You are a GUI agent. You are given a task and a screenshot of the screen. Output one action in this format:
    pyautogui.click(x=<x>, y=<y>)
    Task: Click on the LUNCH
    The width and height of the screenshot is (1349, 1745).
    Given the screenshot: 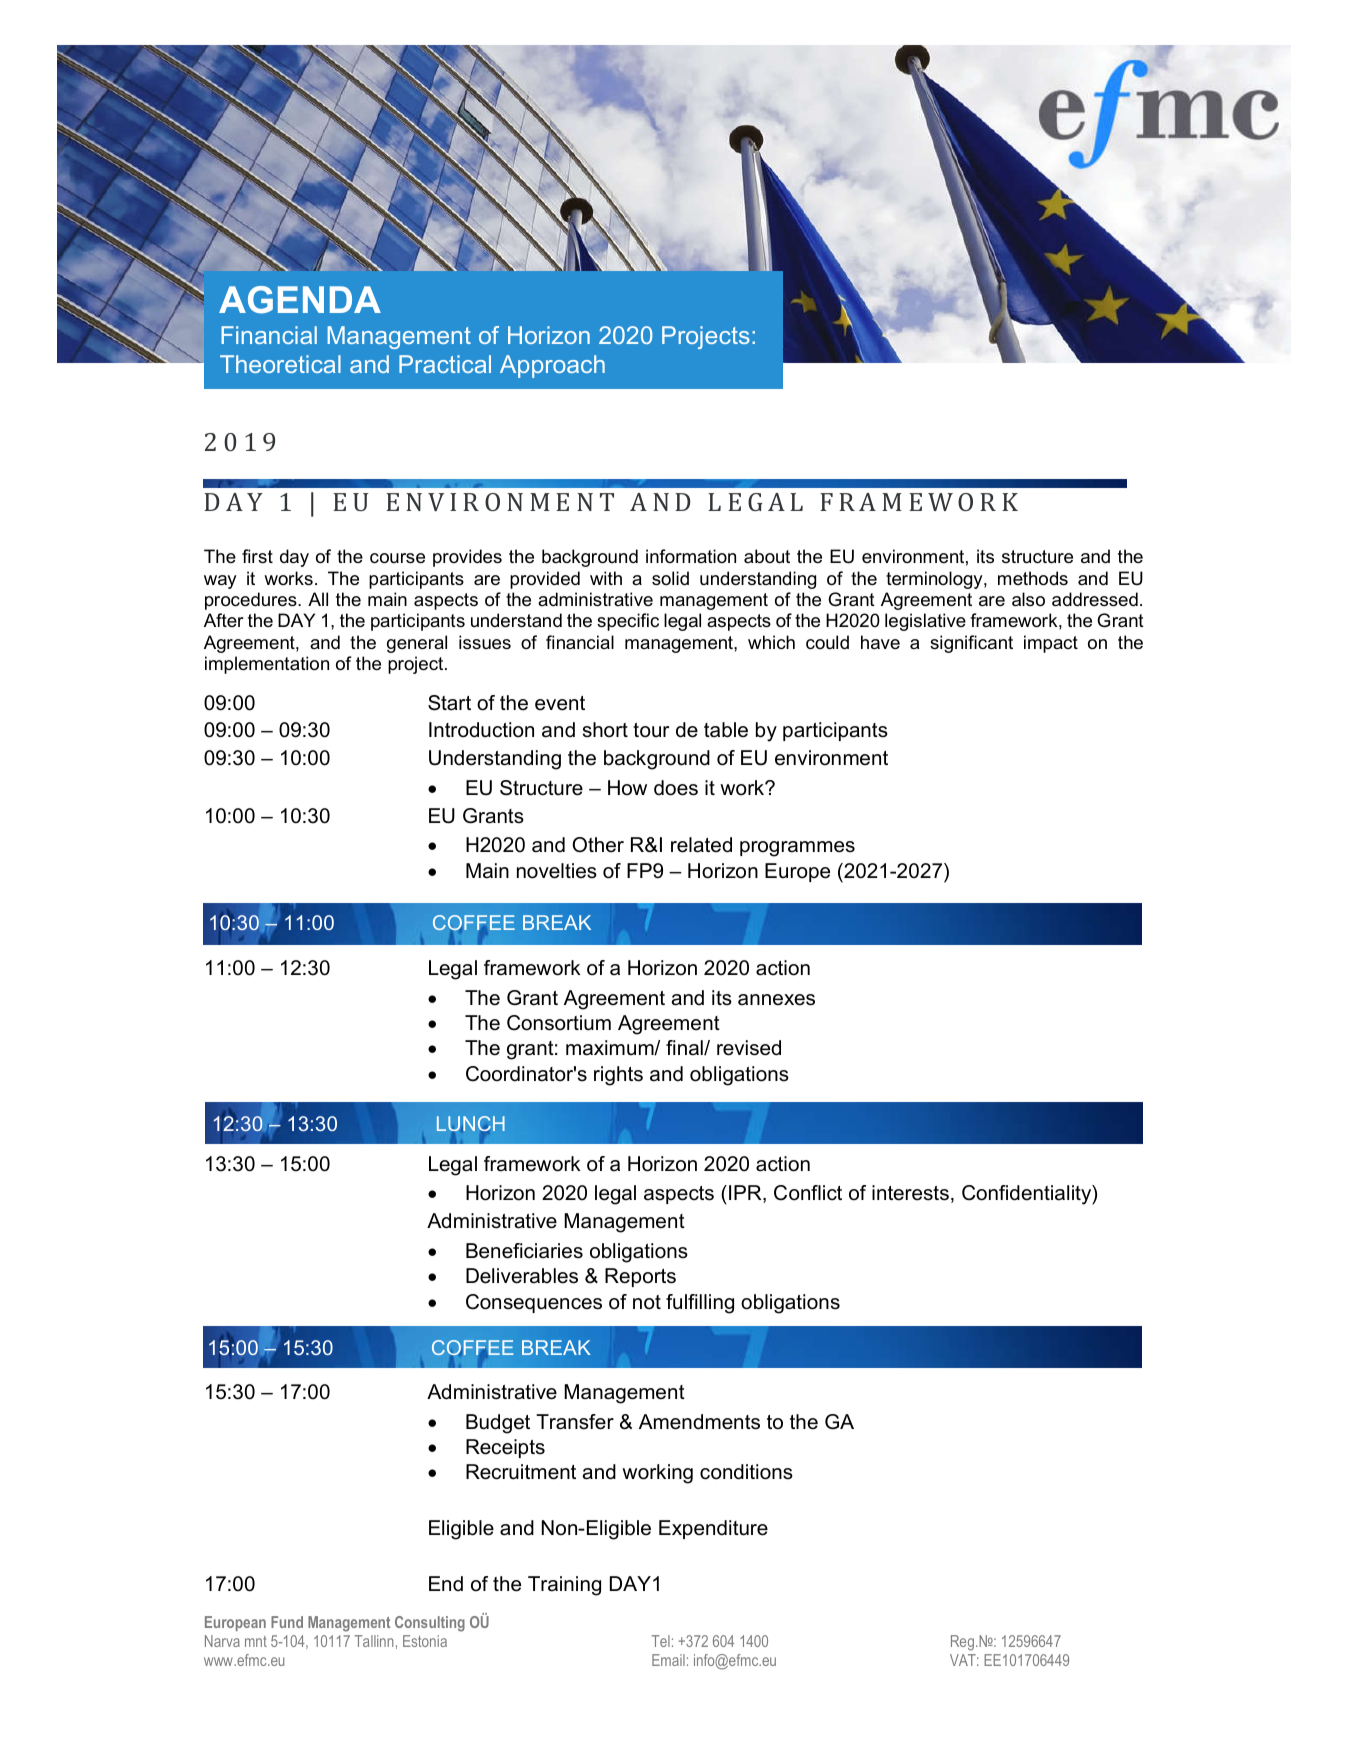 What is the action you would take?
    pyautogui.click(x=471, y=1125)
